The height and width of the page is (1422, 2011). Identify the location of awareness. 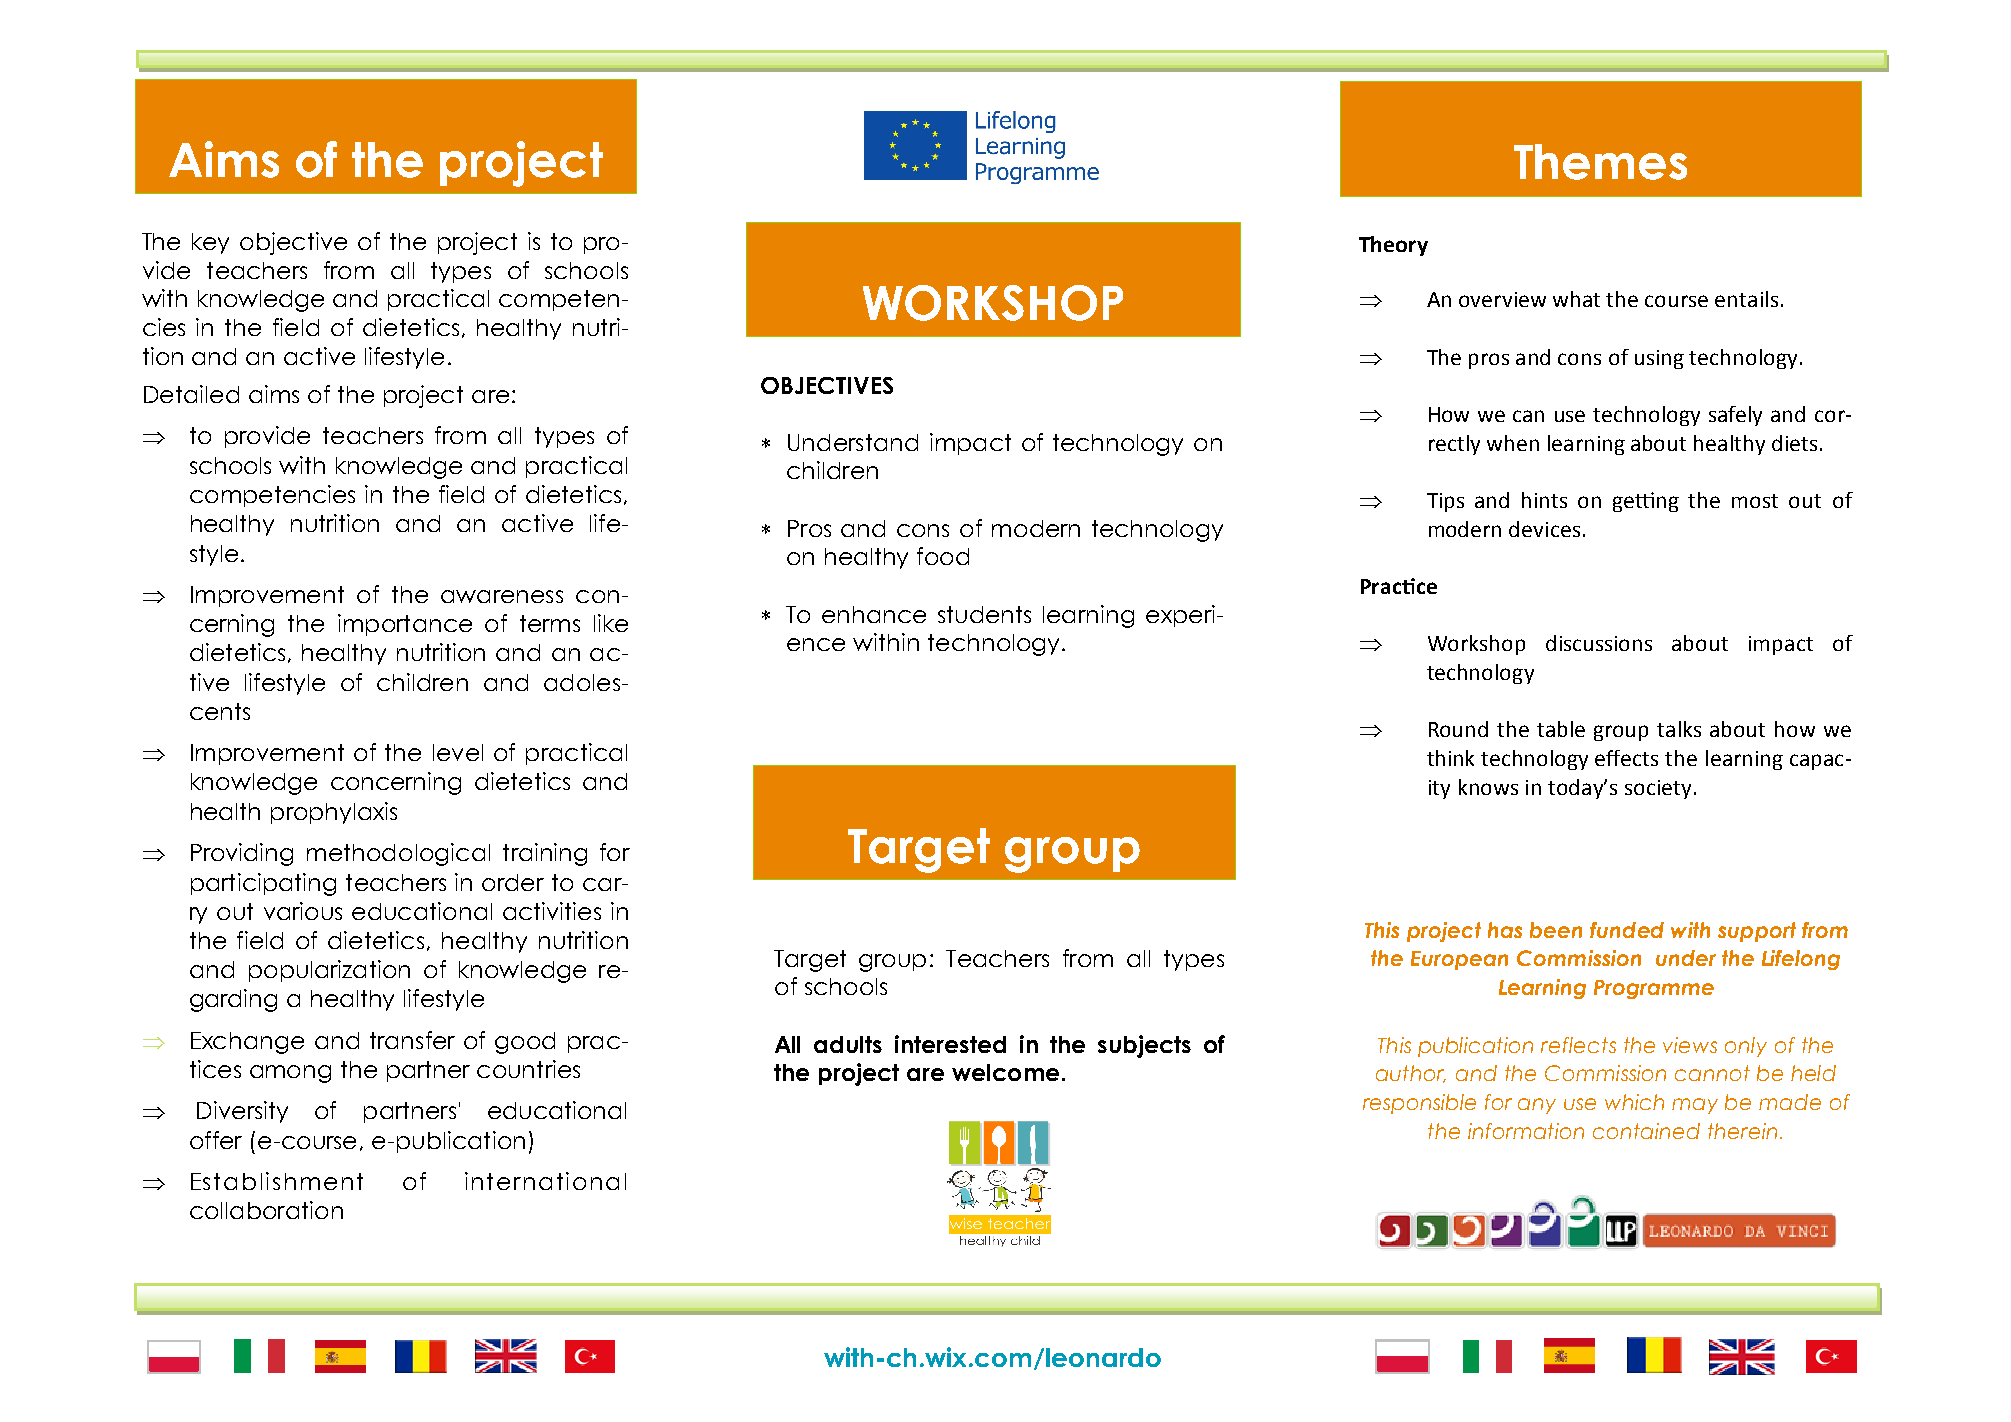
(502, 596).
